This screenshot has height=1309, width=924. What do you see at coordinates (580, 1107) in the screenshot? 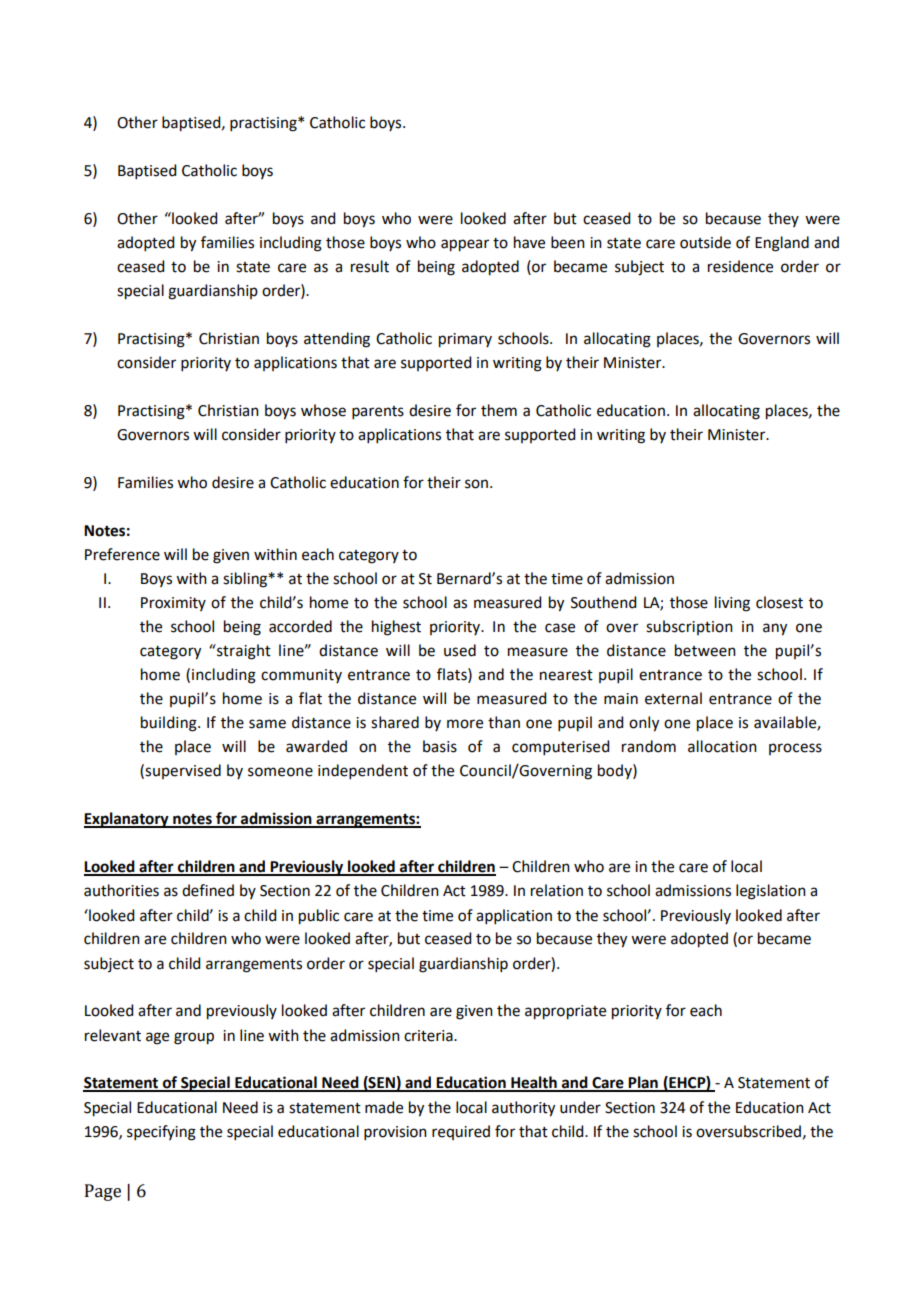
I see `under` at bounding box center [580, 1107].
